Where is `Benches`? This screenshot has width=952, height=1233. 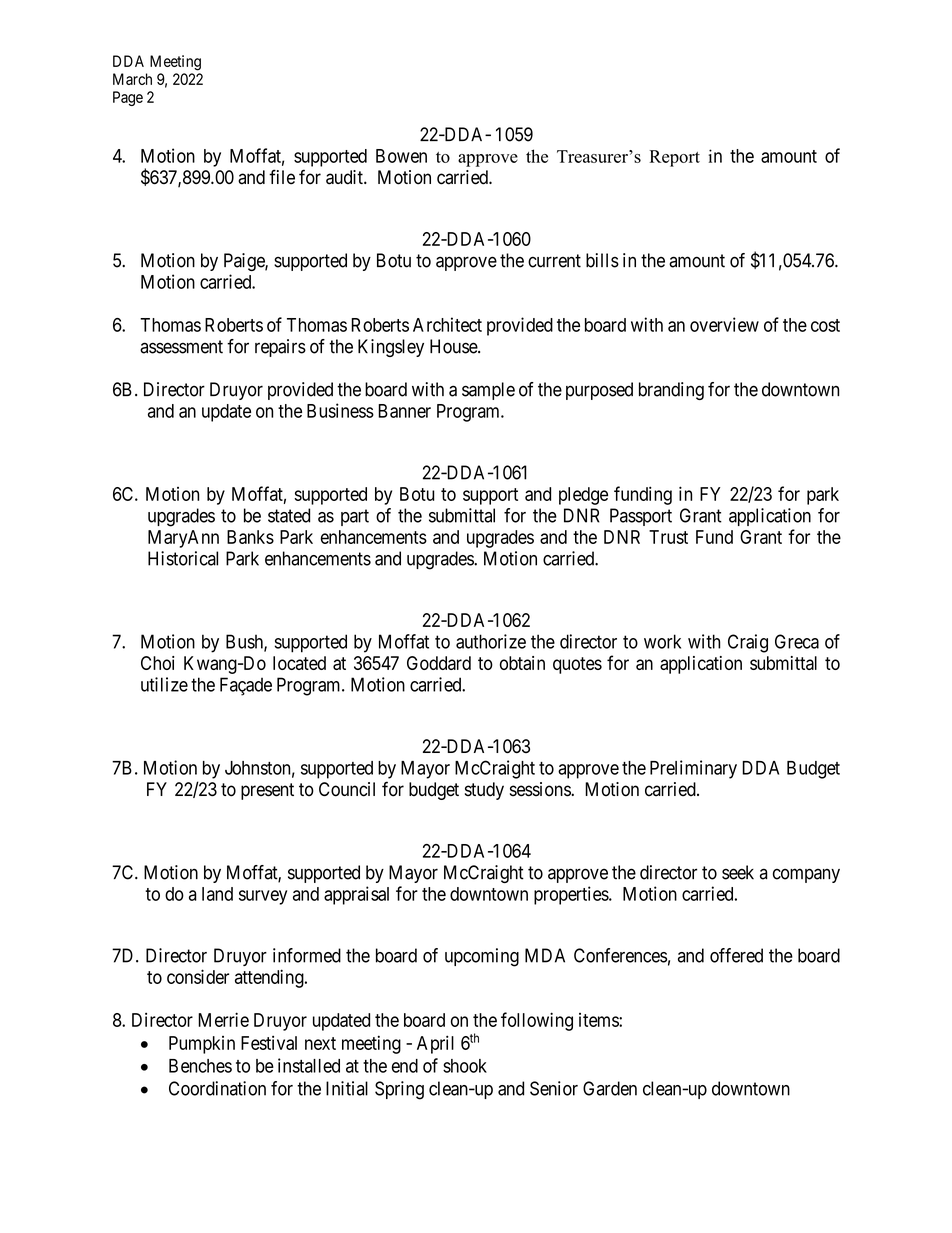
Benches is located at coordinates (200, 1066).
